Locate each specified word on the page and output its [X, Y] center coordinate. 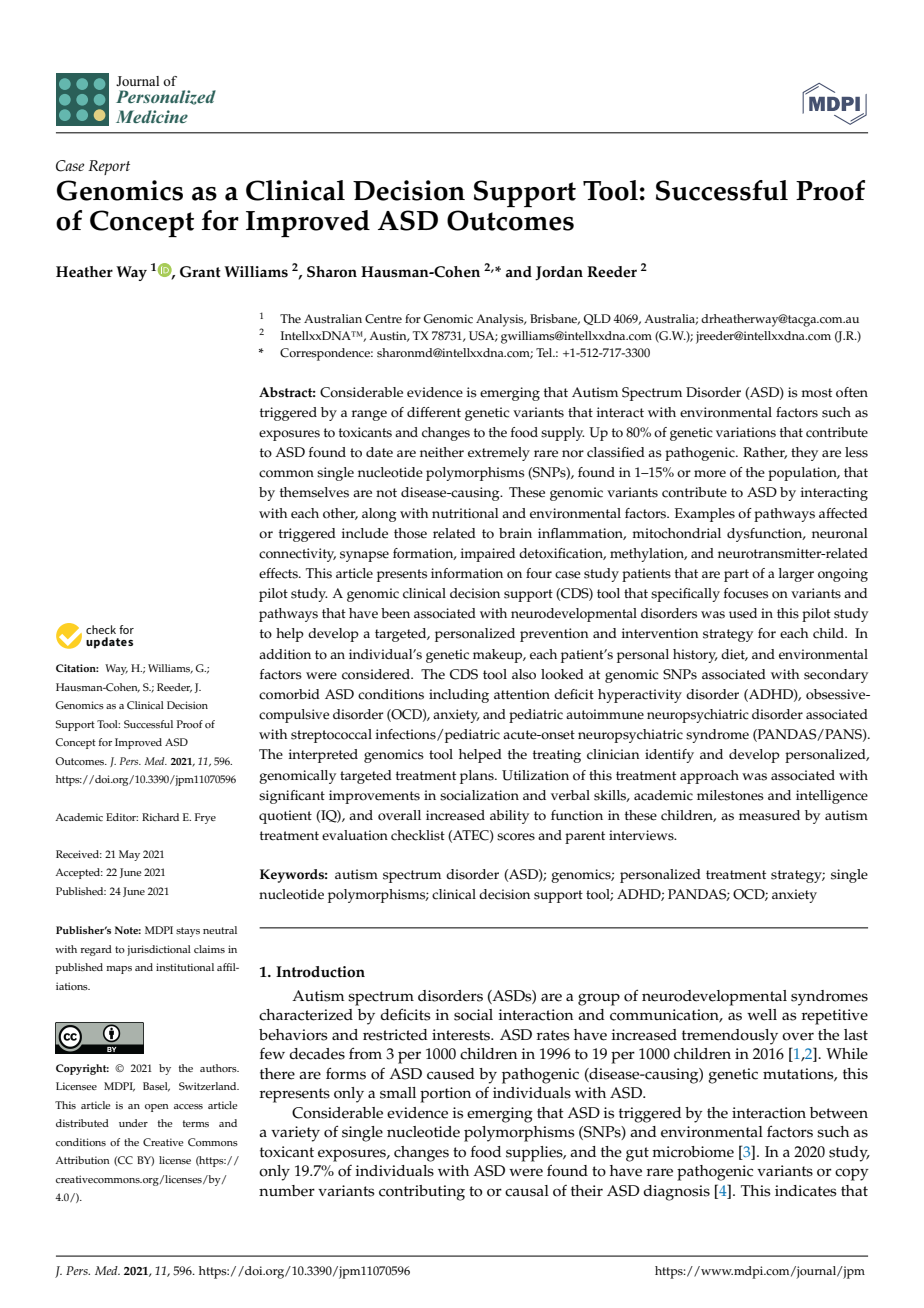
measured [769, 815]
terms [196, 1124]
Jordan [559, 273]
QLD [597, 319]
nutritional [465, 513]
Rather [765, 453]
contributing [422, 1193]
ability [509, 817]
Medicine [152, 116]
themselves [314, 492]
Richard [160, 817]
